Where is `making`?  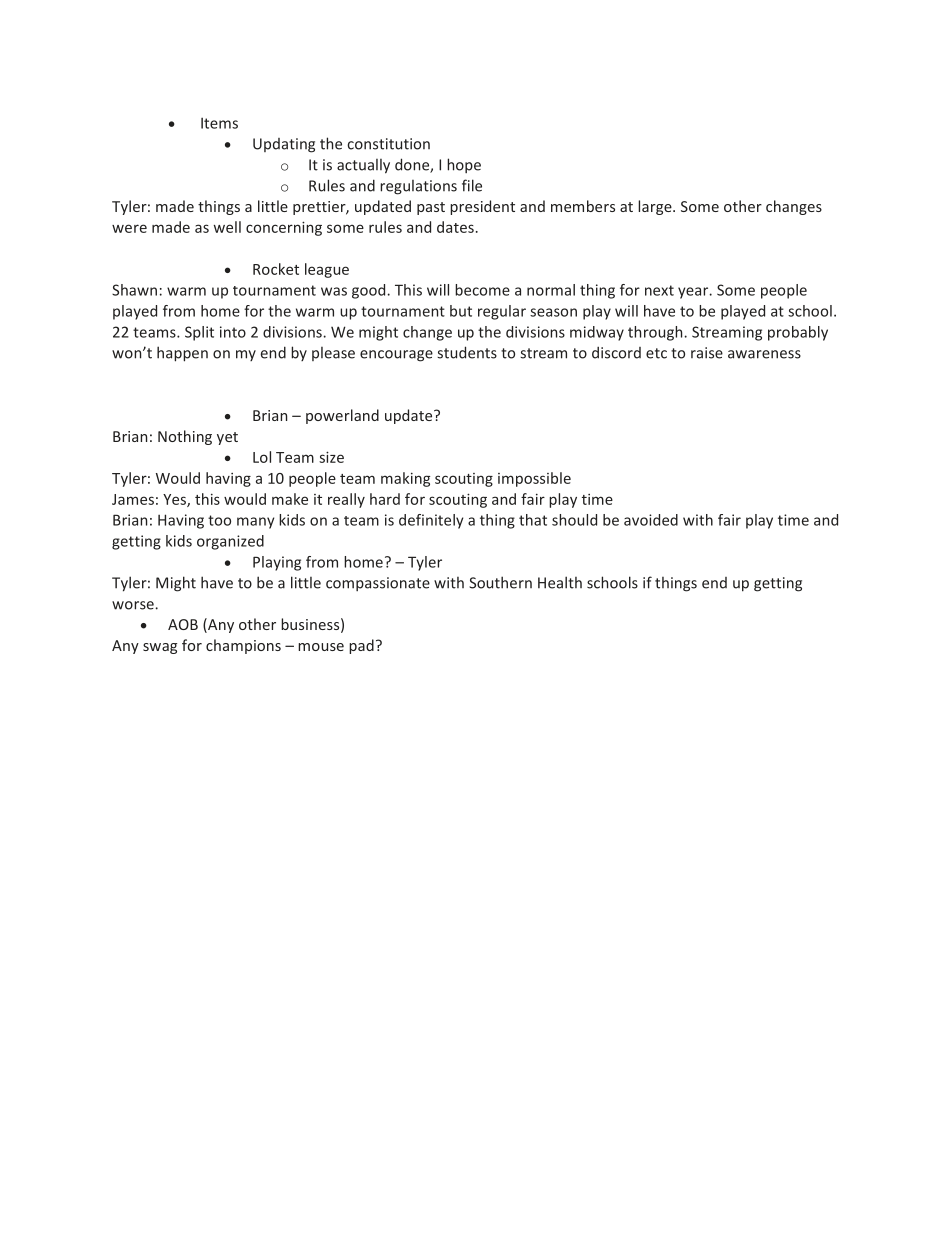 making is located at coordinates (405, 479).
